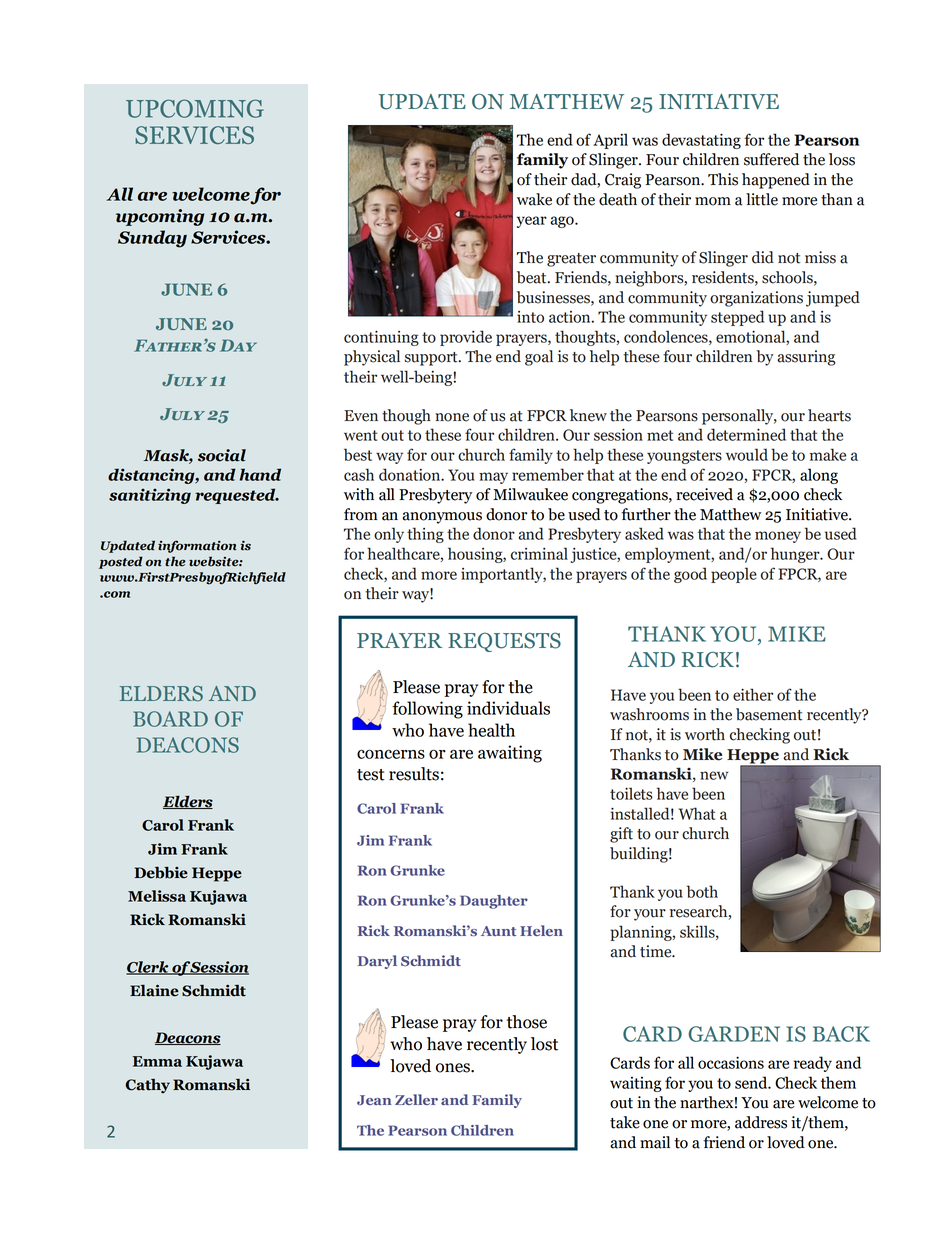 Image resolution: width=952 pixels, height=1233 pixels. Describe the element at coordinates (170, 719) in the screenshot. I see `BOARD` at that location.
